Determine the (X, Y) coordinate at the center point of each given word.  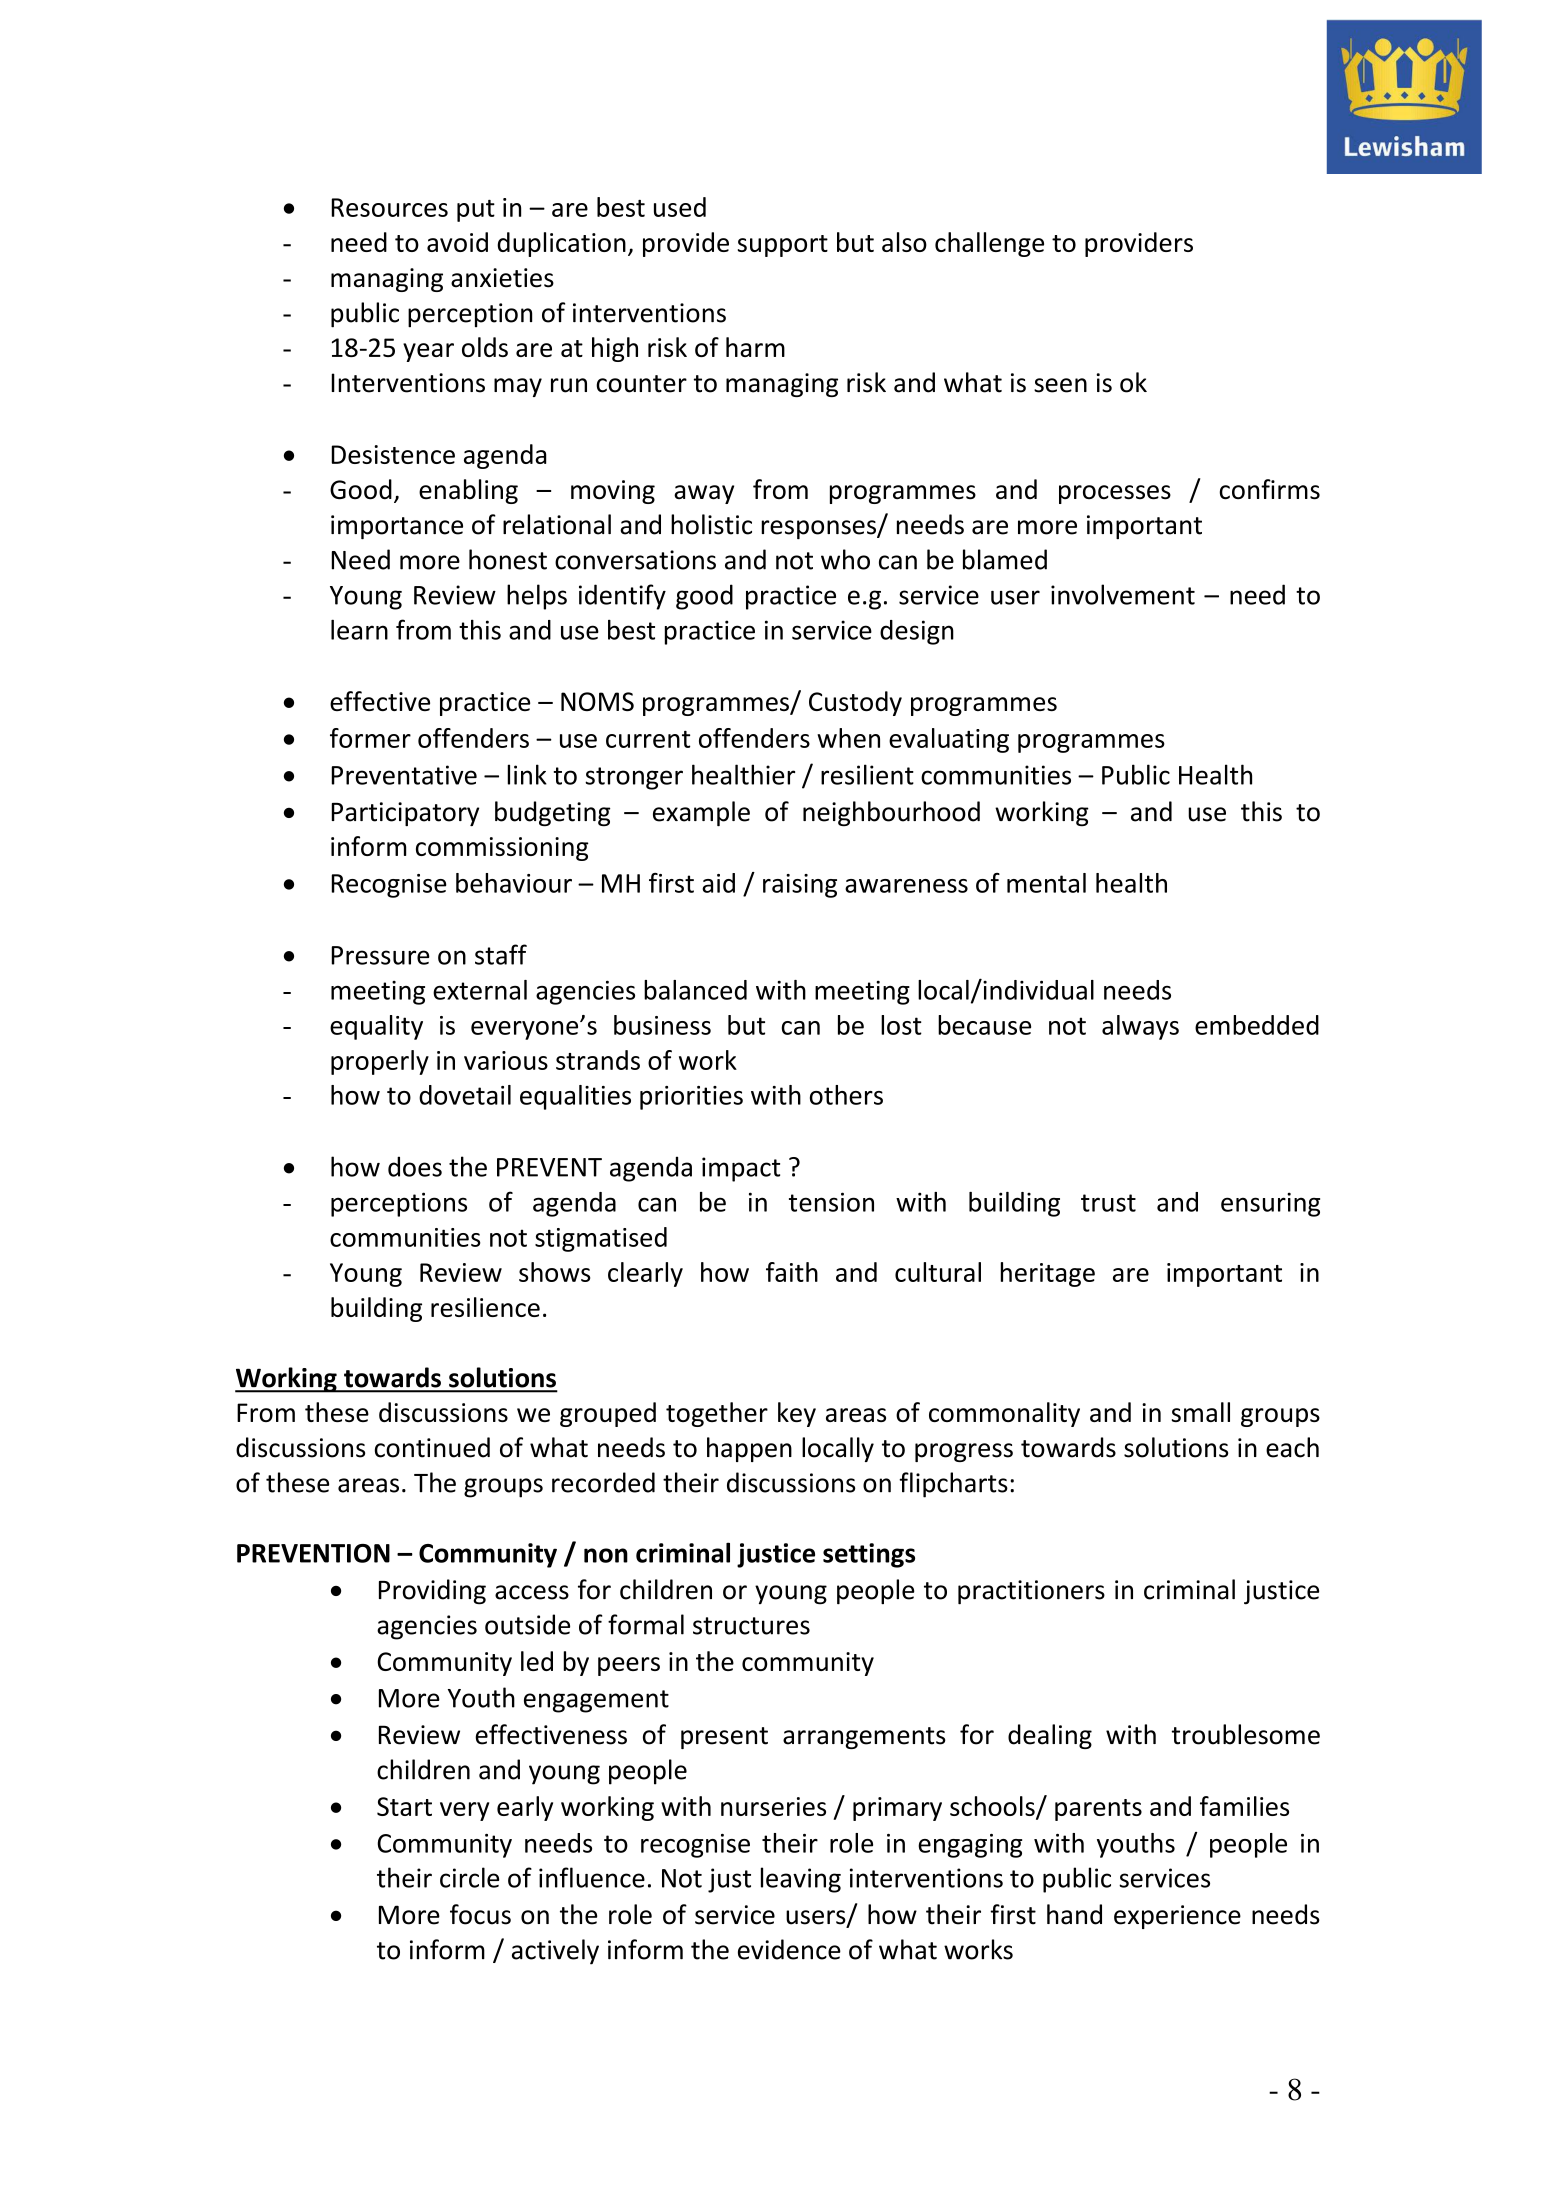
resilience (485, 1307)
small (1201, 1412)
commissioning (502, 849)
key (797, 1414)
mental (1046, 883)
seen (1060, 385)
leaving (801, 1880)
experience (1177, 1917)
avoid (457, 242)
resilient (867, 774)
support (783, 246)
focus (480, 1914)
